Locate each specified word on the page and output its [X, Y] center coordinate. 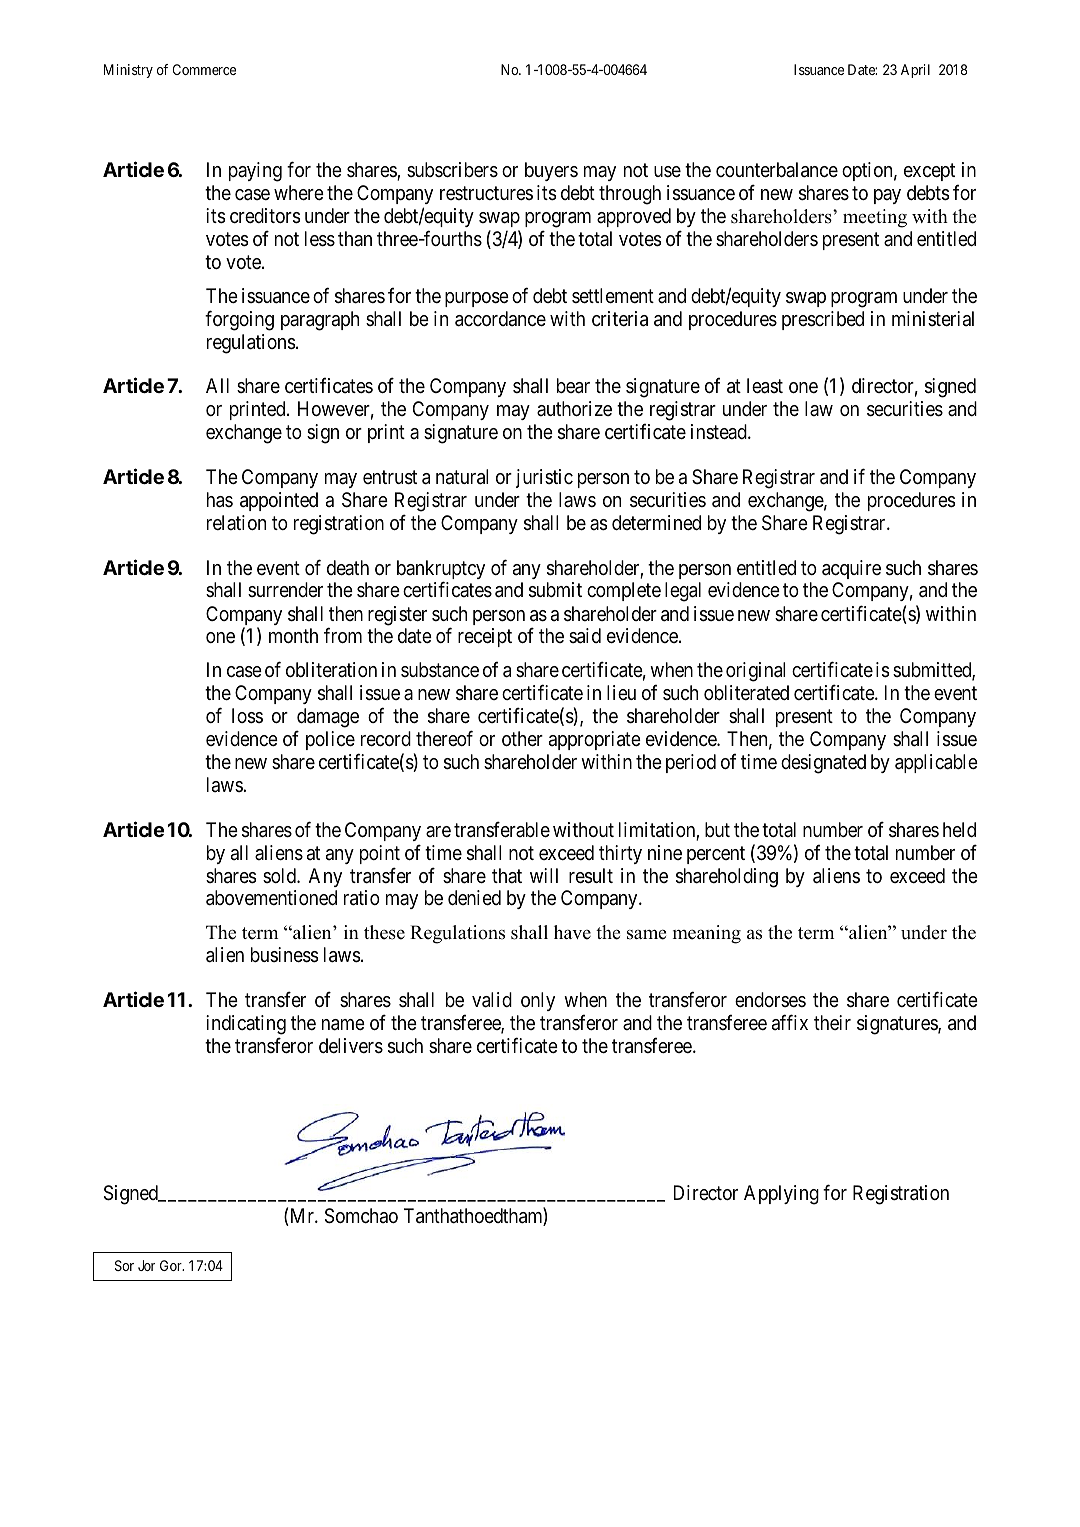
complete [624, 591]
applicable [936, 763]
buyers [551, 171]
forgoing [239, 320]
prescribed [823, 320]
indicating [246, 1025]
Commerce [204, 69]
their [832, 1022]
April [915, 71]
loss [247, 716]
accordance [500, 319]
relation [236, 522]
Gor [172, 1265]
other [522, 739]
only [538, 1001]
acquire [851, 569]
